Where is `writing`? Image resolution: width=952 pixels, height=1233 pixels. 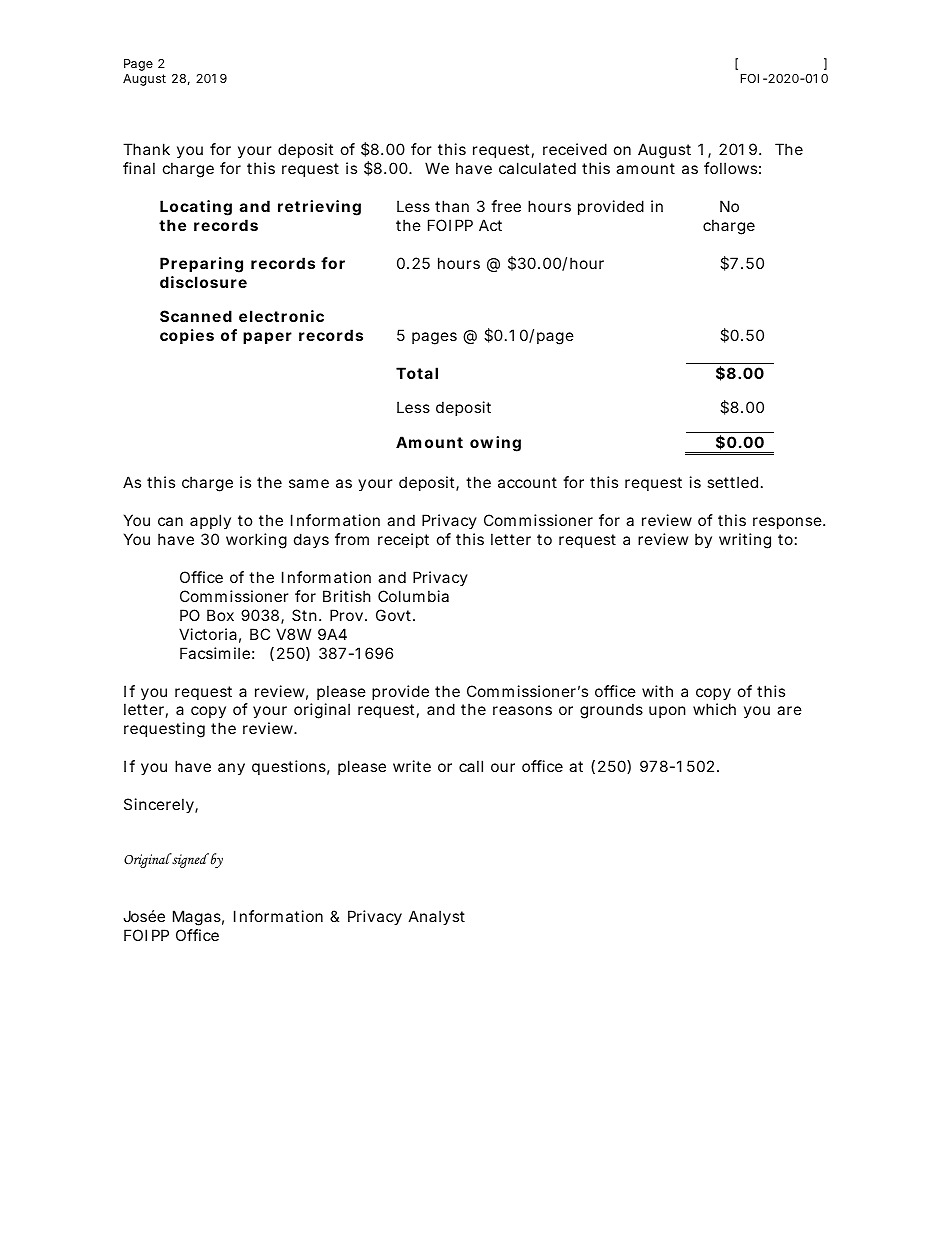 writing is located at coordinates (745, 541).
